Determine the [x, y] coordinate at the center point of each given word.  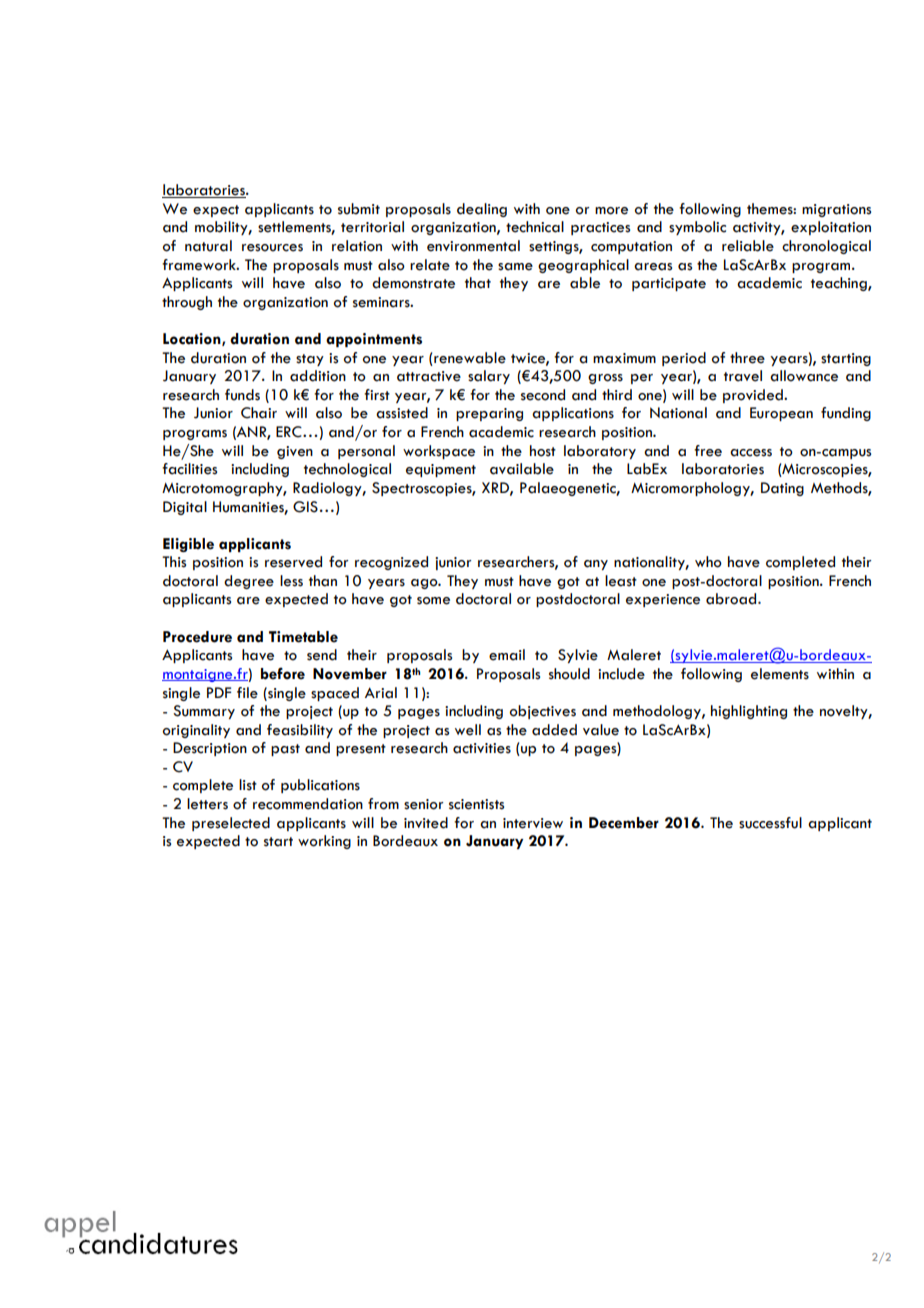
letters [207, 804]
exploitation [831, 228]
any [596, 565]
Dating [782, 489]
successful [770, 823]
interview [533, 823]
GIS [305, 507]
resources [272, 248]
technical [535, 227]
